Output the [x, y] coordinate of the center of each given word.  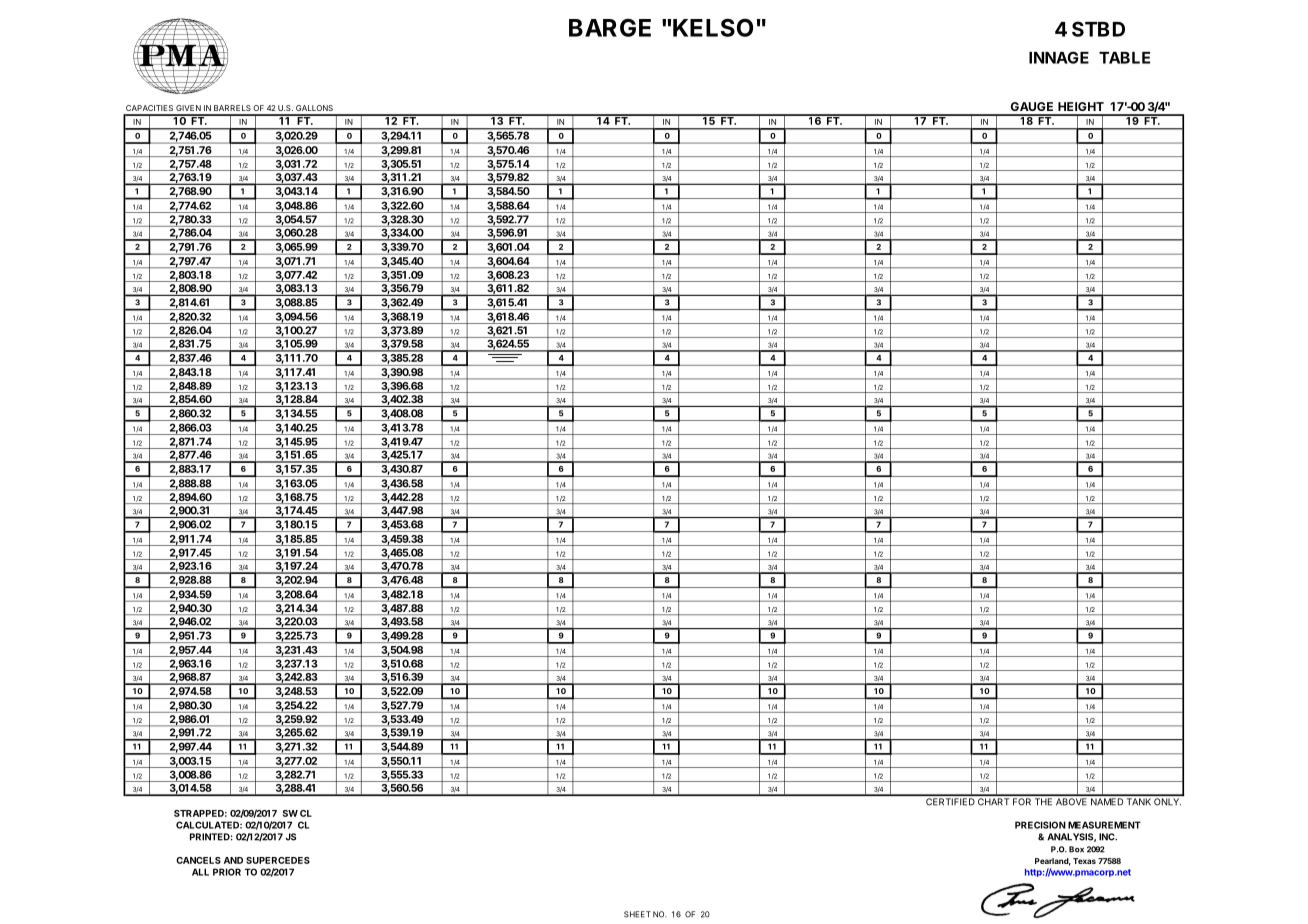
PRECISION [1040, 825]
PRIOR [227, 872]
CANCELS [198, 860]
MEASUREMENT [1104, 825]
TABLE [1124, 58]
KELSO [713, 28]
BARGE [610, 28]
